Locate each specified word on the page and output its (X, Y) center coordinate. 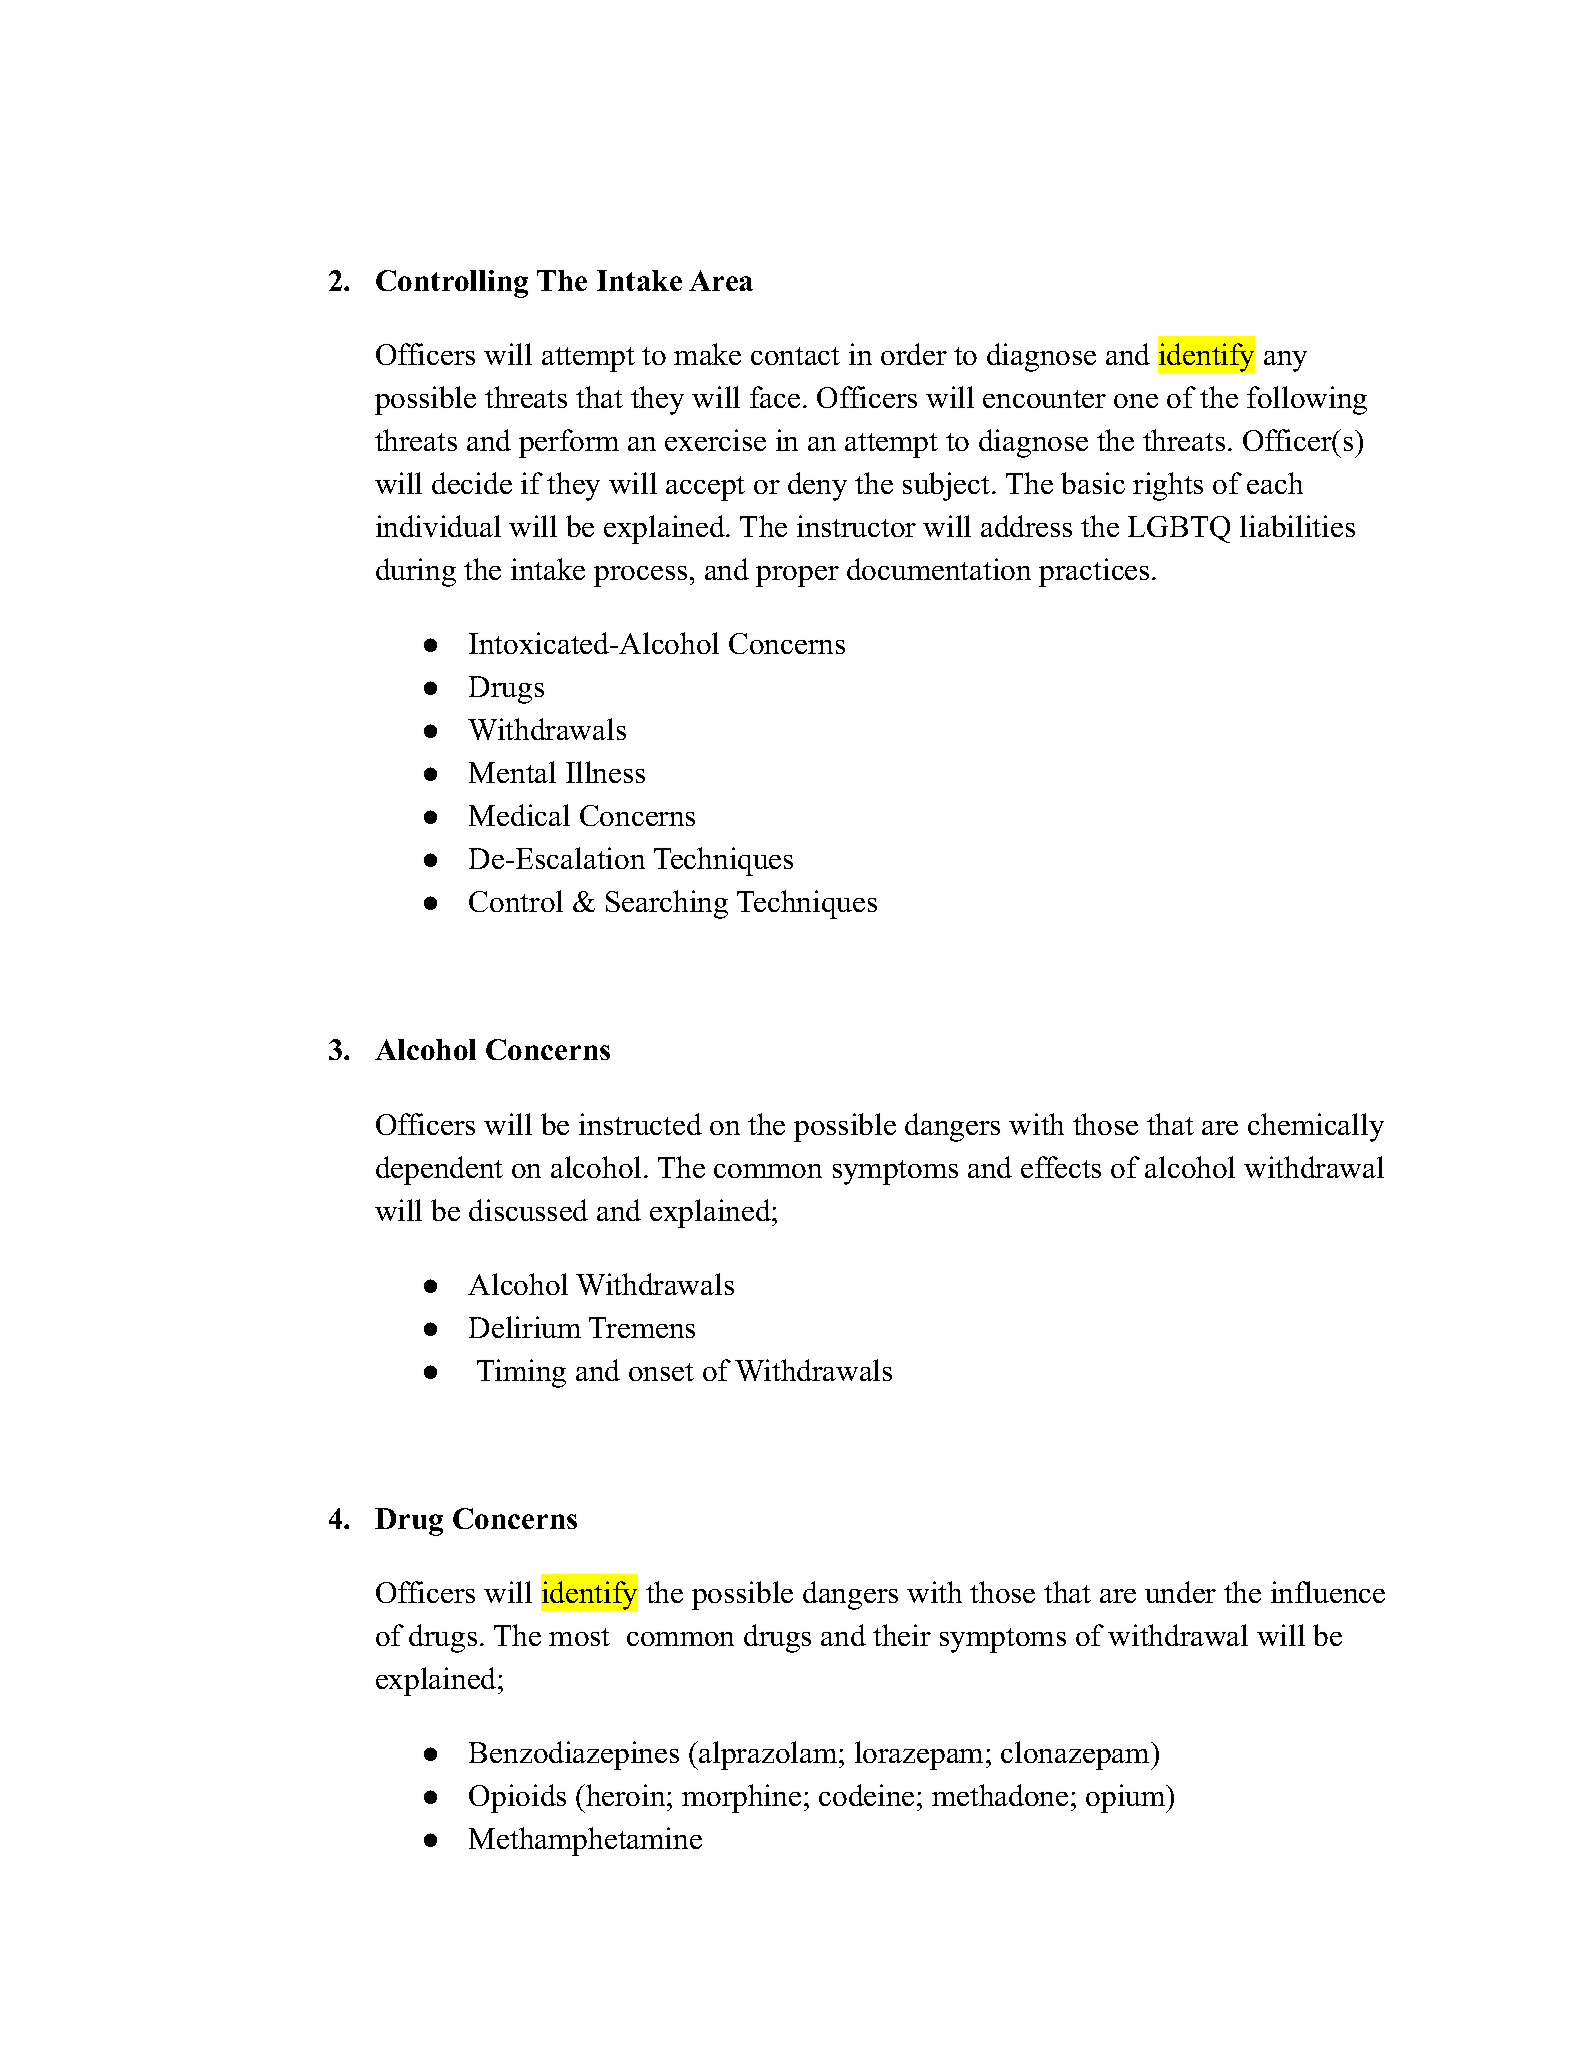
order (914, 354)
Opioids (517, 1798)
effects (1061, 1167)
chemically (1316, 1127)
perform (569, 443)
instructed (640, 1124)
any (1285, 361)
